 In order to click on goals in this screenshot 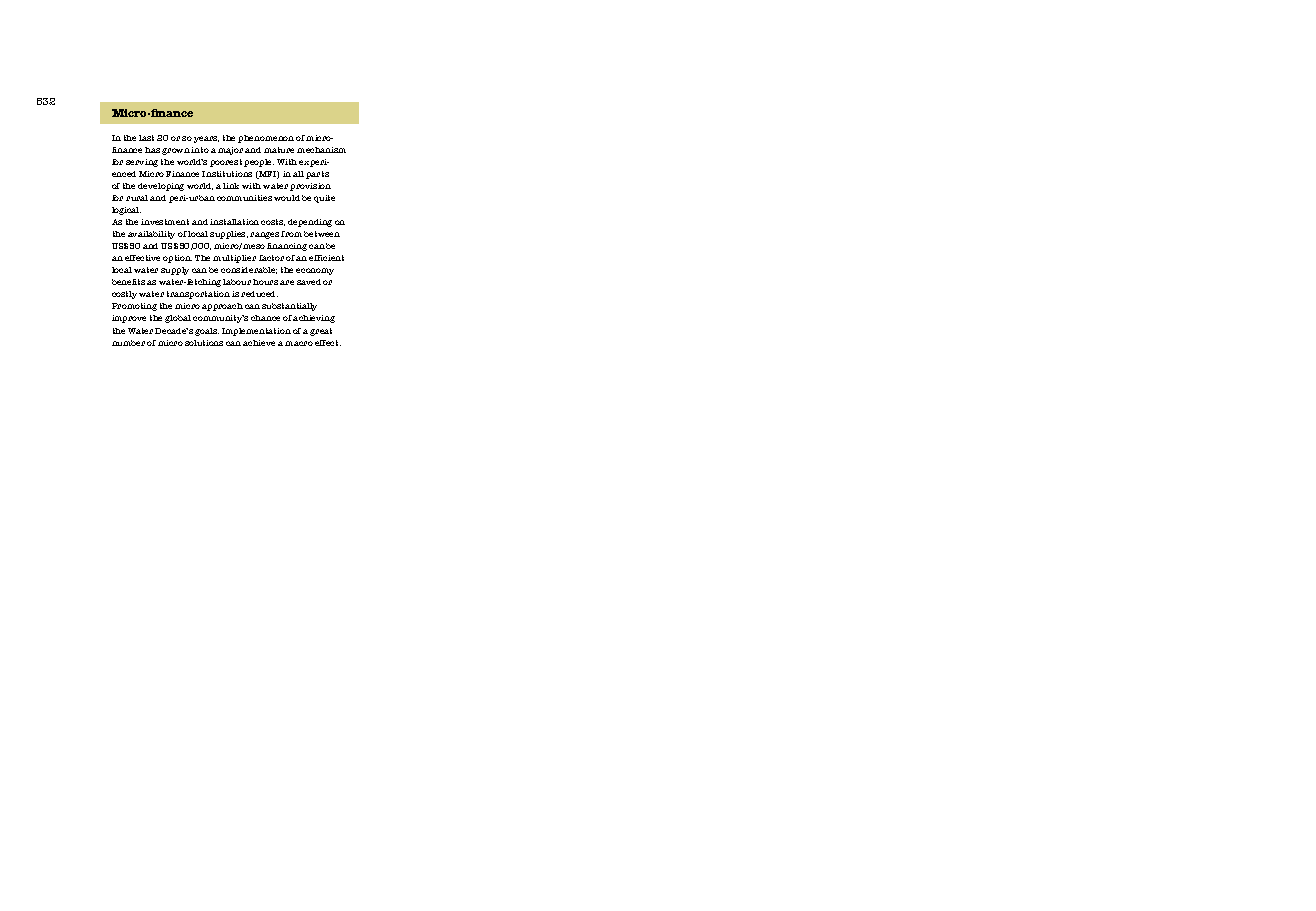, I will do `click(207, 332)`.
